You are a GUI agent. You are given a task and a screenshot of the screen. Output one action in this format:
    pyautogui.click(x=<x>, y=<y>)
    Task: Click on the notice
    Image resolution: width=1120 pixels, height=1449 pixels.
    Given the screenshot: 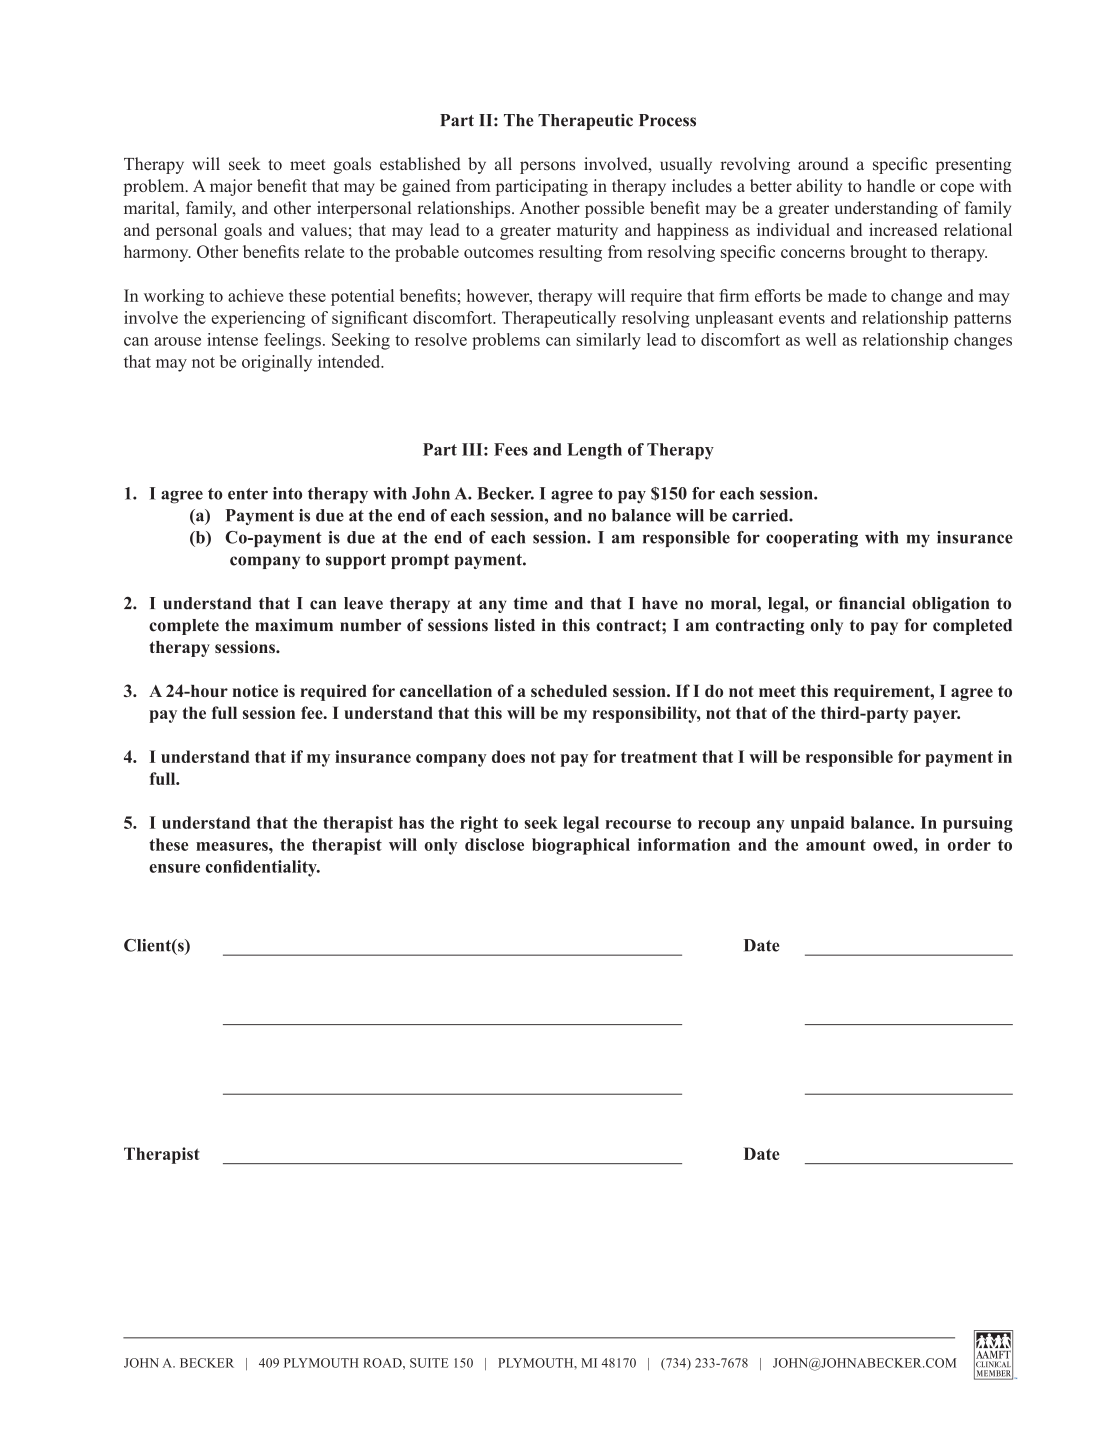 What is the action you would take?
    pyautogui.click(x=255, y=690)
